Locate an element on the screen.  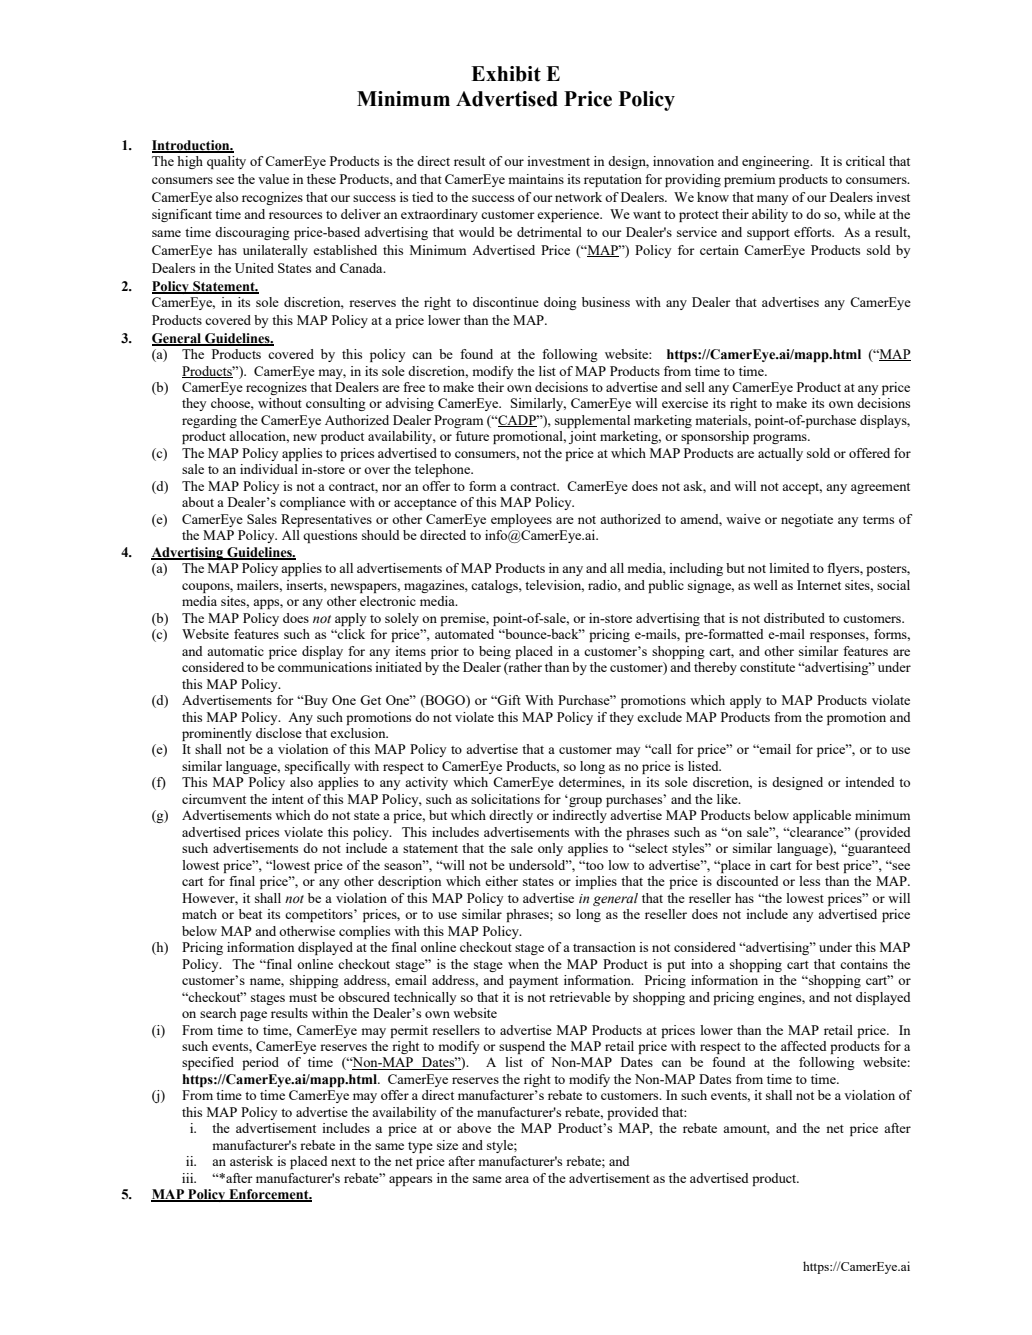
area is located at coordinates (517, 1179).
